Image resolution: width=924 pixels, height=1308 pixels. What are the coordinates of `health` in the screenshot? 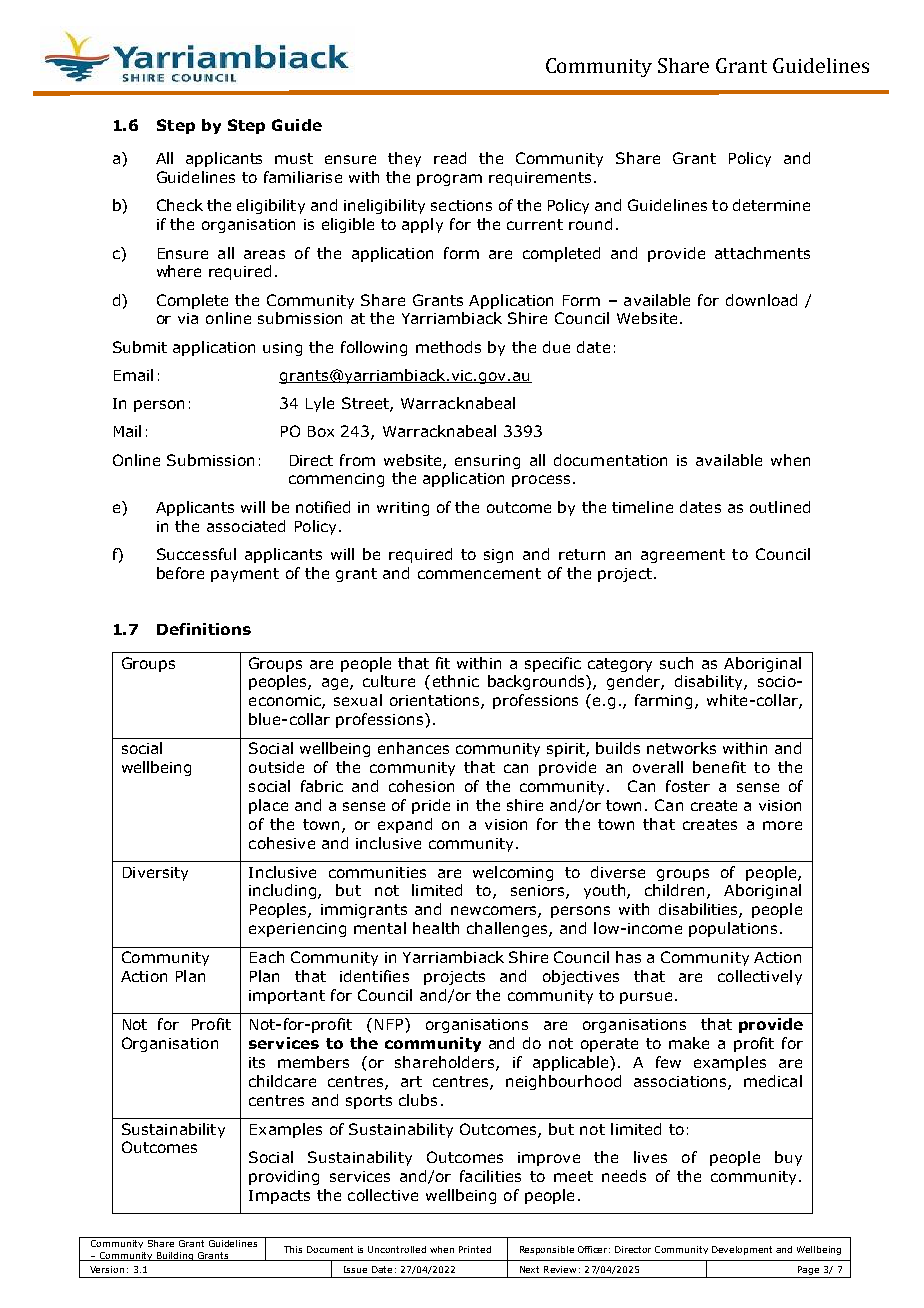 It's located at (436, 928).
